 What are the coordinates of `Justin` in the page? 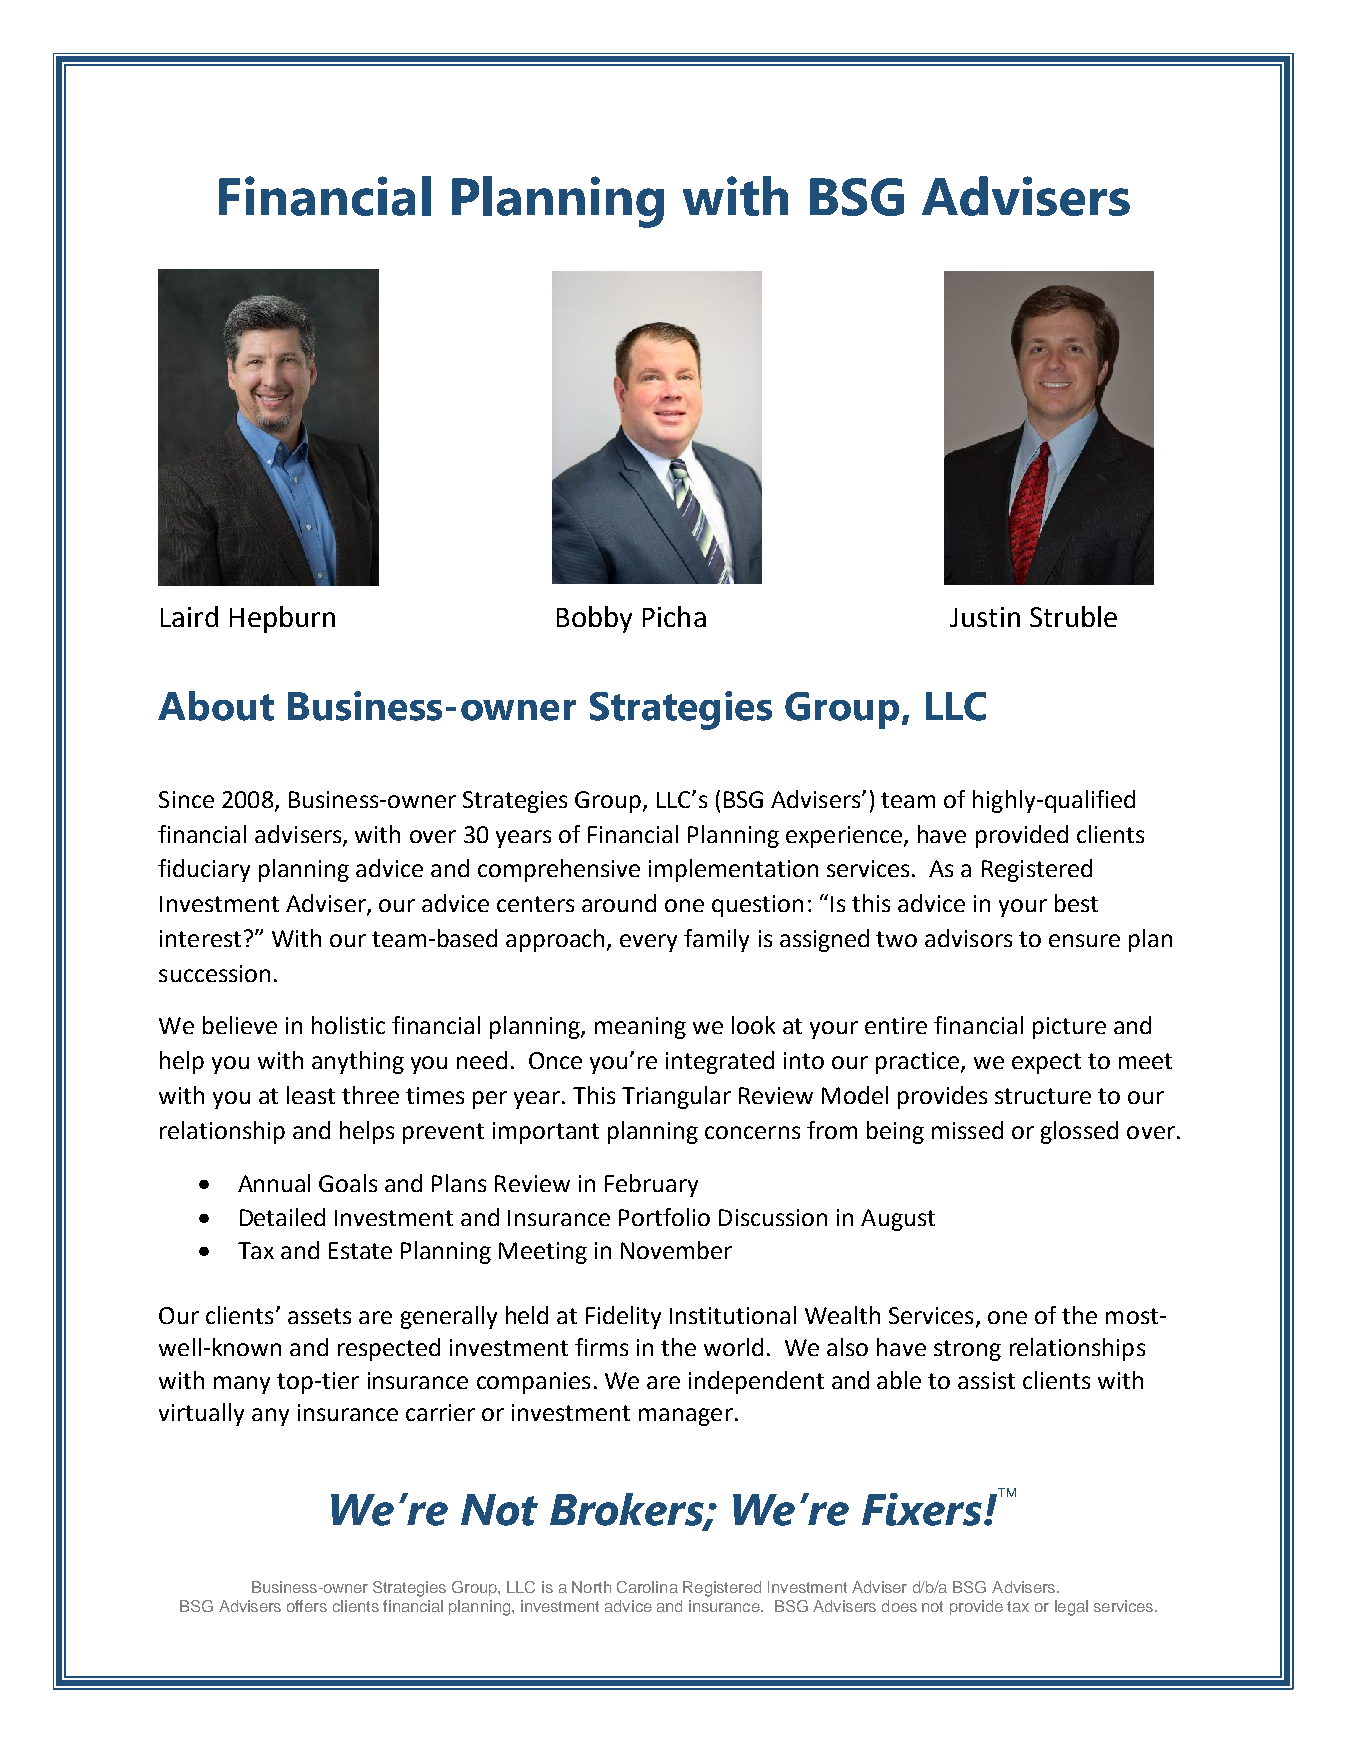 It's located at (985, 617).
